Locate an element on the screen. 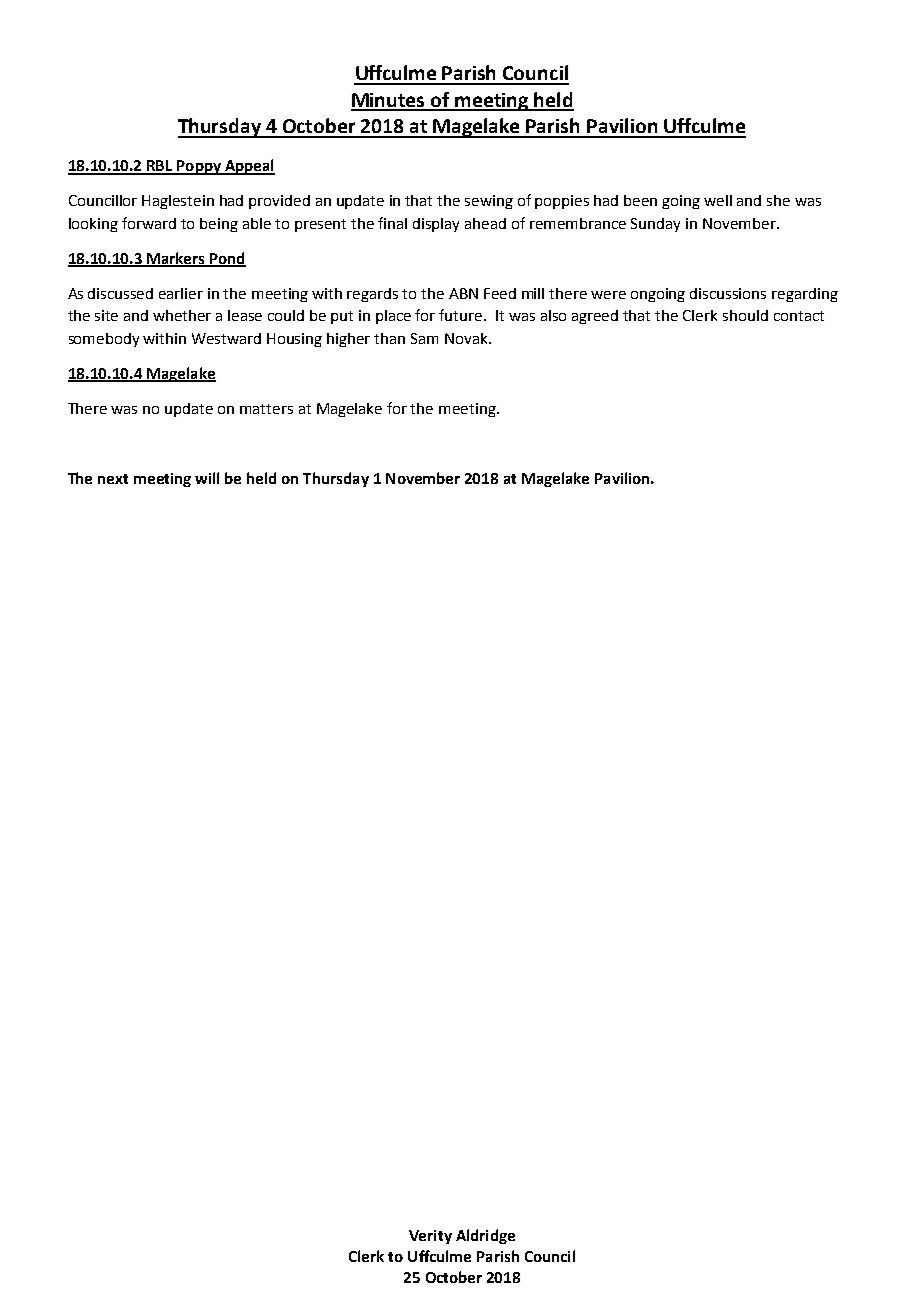 The image size is (924, 1308). RBL is located at coordinates (160, 167).
